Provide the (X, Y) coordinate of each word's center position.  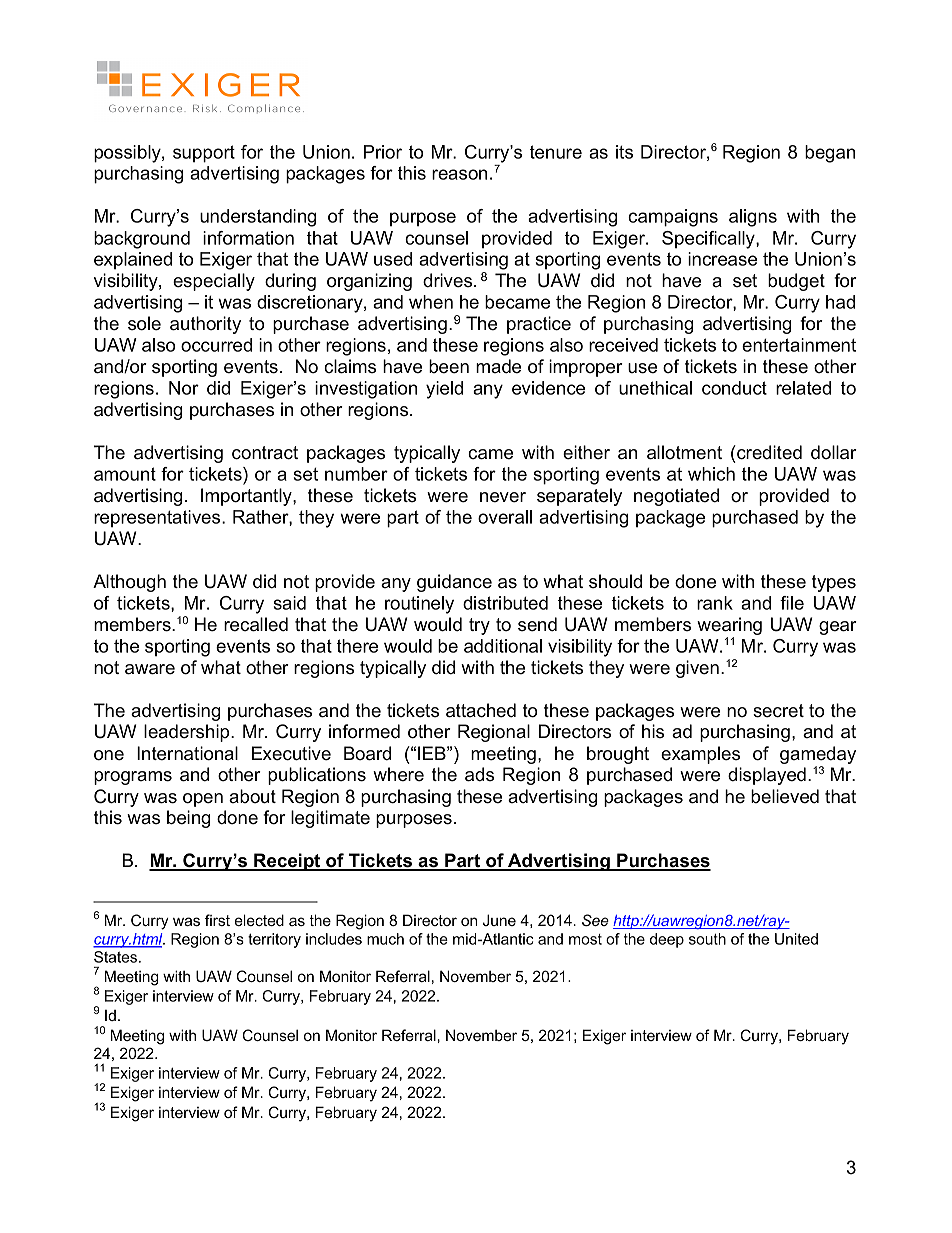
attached (481, 710)
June (499, 920)
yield (444, 390)
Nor (184, 388)
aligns (753, 218)
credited (768, 452)
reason (459, 174)
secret (778, 711)
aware (150, 669)
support (204, 154)
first (217, 920)
